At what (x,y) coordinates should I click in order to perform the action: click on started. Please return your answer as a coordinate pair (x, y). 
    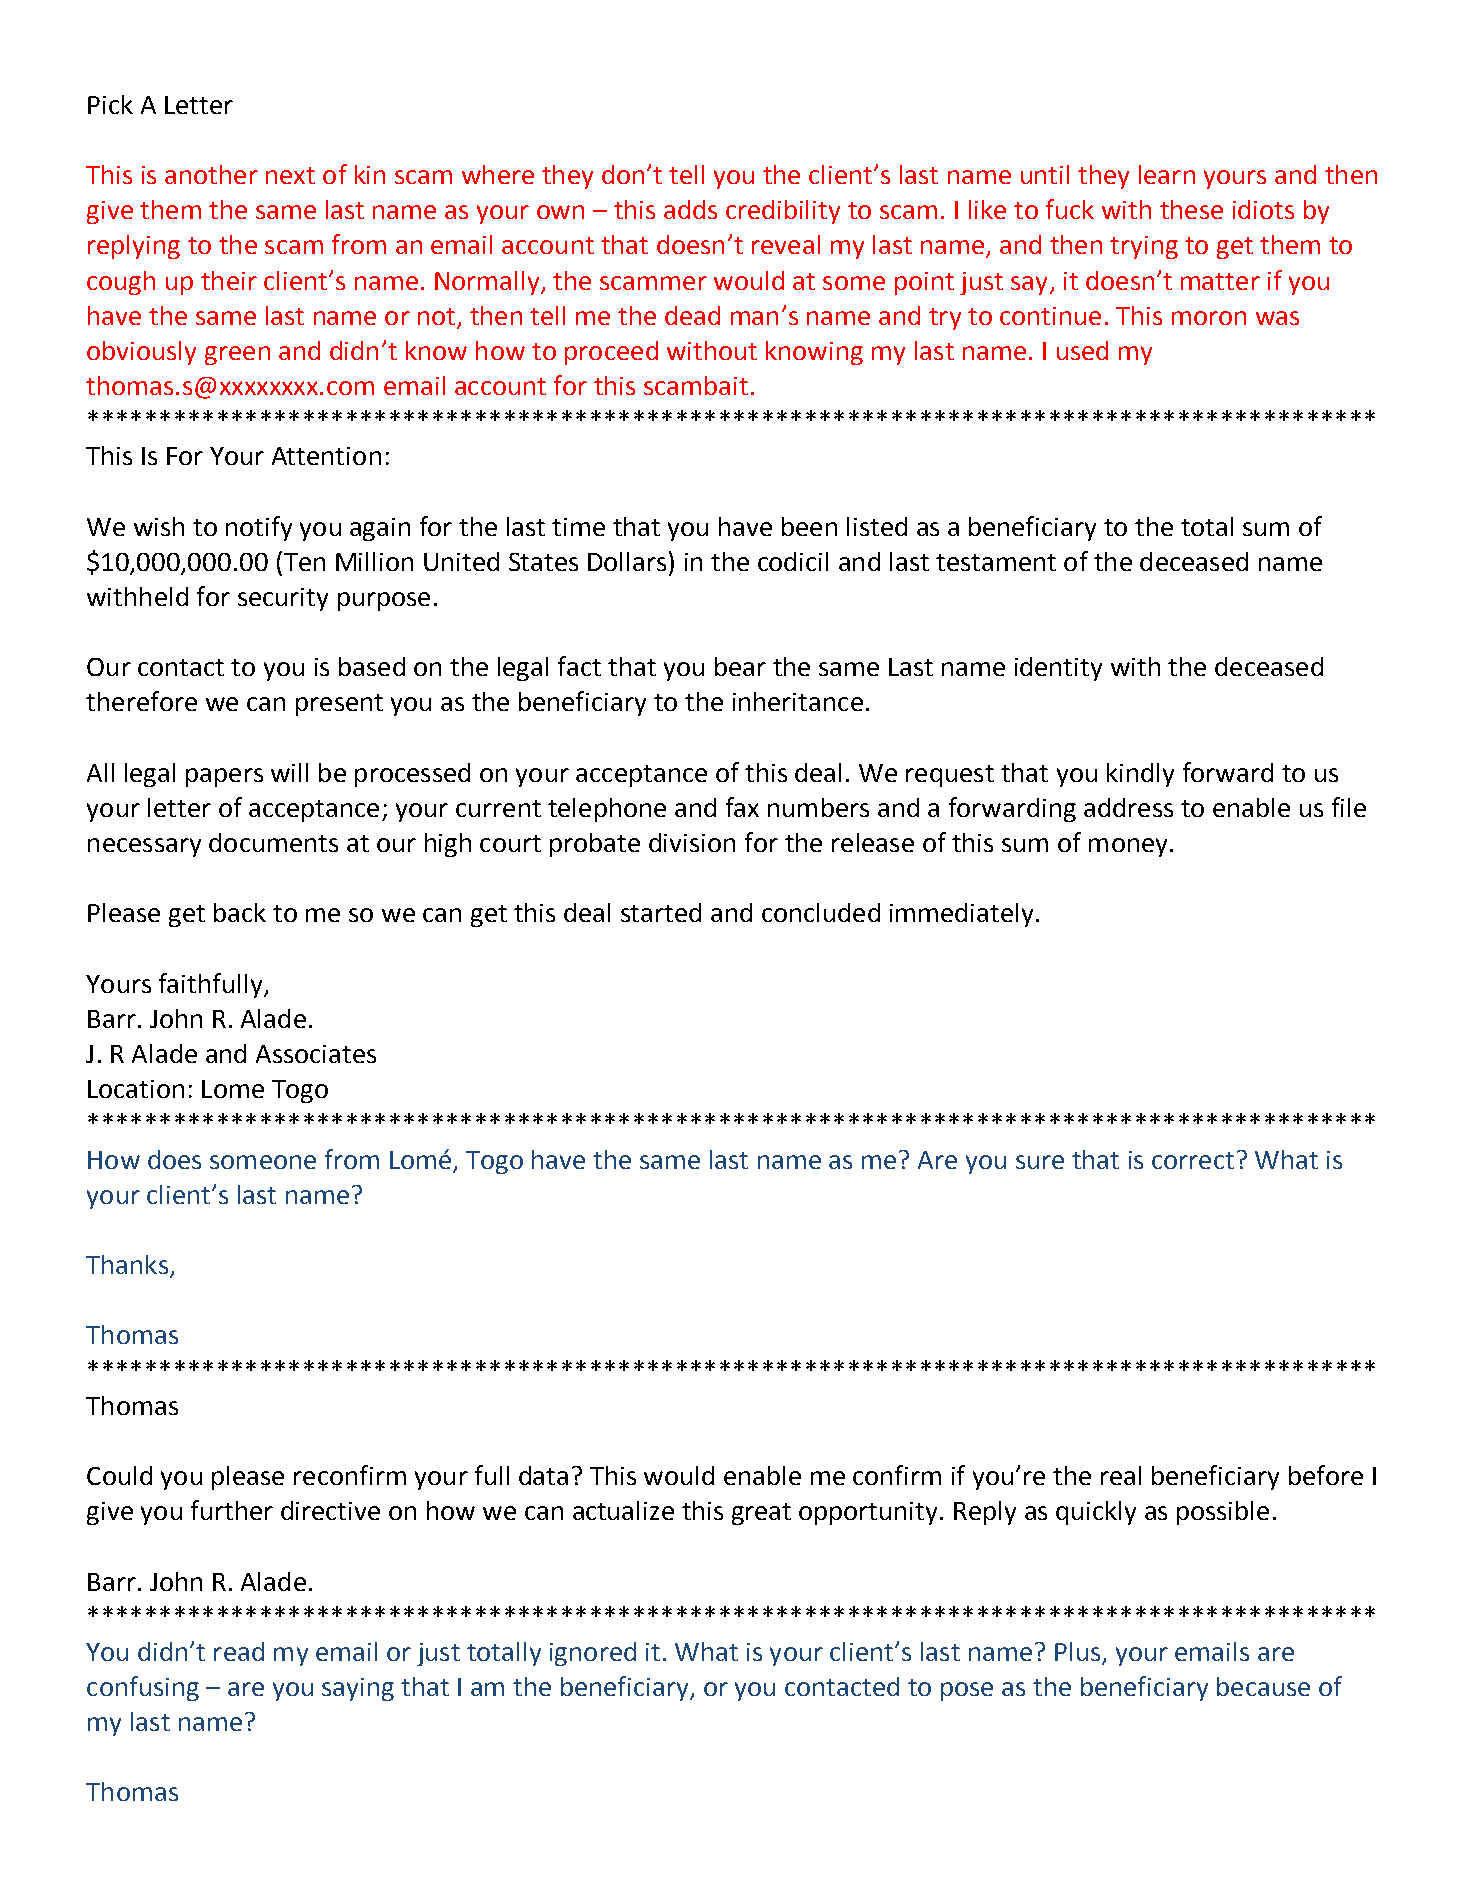
    Looking at the image, I should click on (661, 912).
